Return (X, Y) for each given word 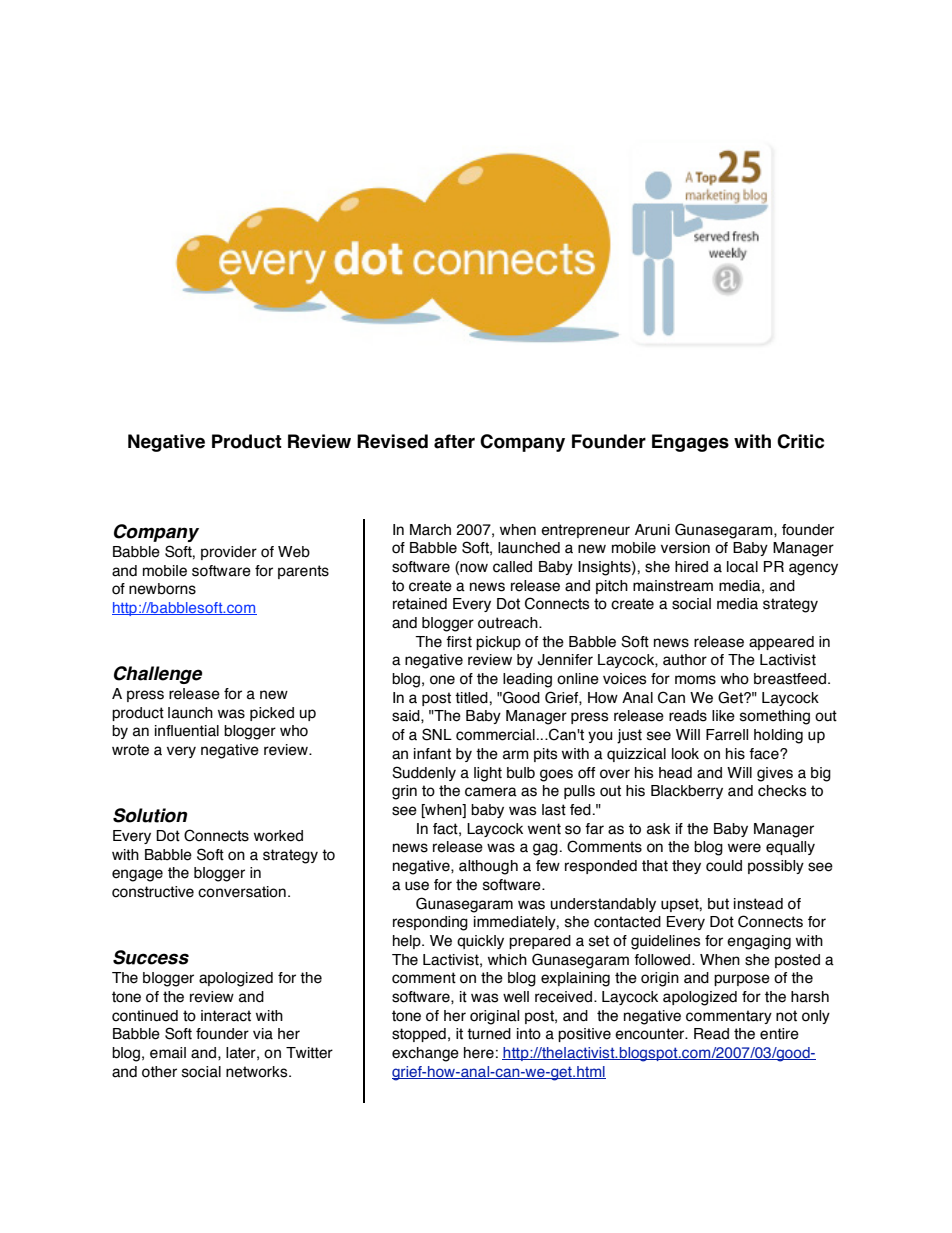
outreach (509, 623)
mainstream (673, 586)
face (765, 754)
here (479, 1053)
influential (187, 731)
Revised (392, 441)
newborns (162, 589)
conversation (242, 892)
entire (779, 1034)
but (718, 904)
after (454, 441)
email (168, 1053)
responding (430, 923)
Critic (800, 441)
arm (516, 755)
